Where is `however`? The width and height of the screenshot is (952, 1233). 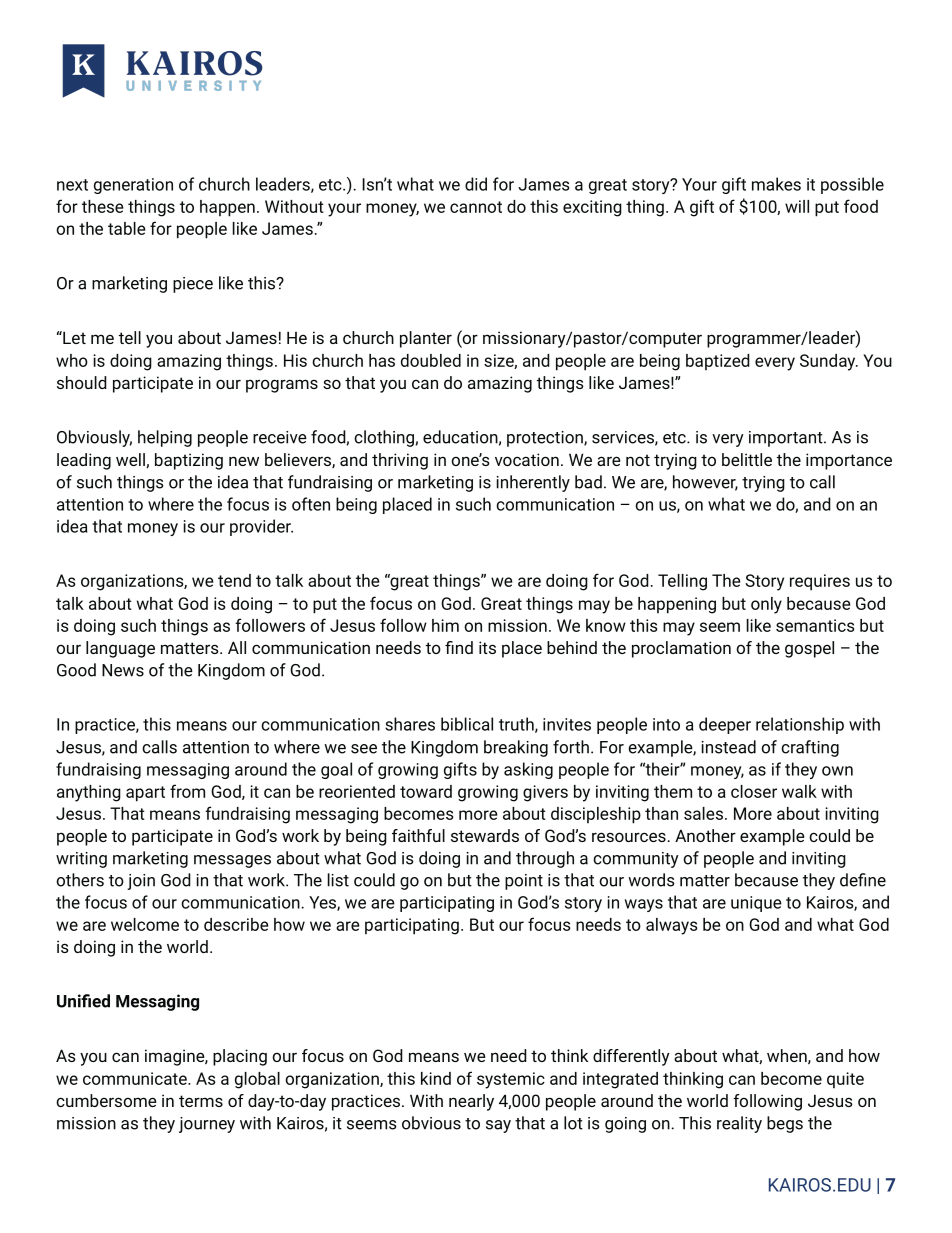
however is located at coordinates (705, 483).
